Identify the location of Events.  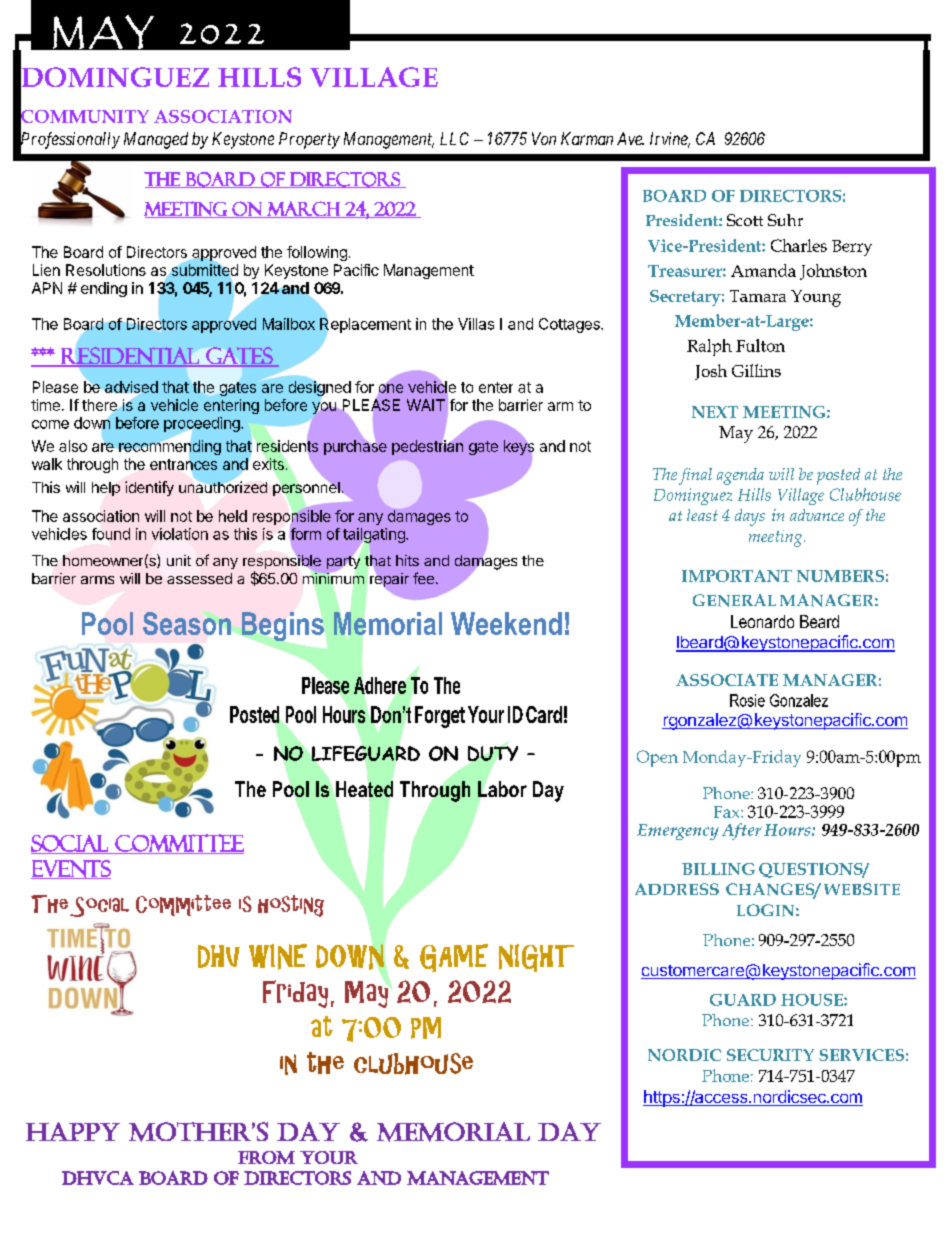
(71, 869).
